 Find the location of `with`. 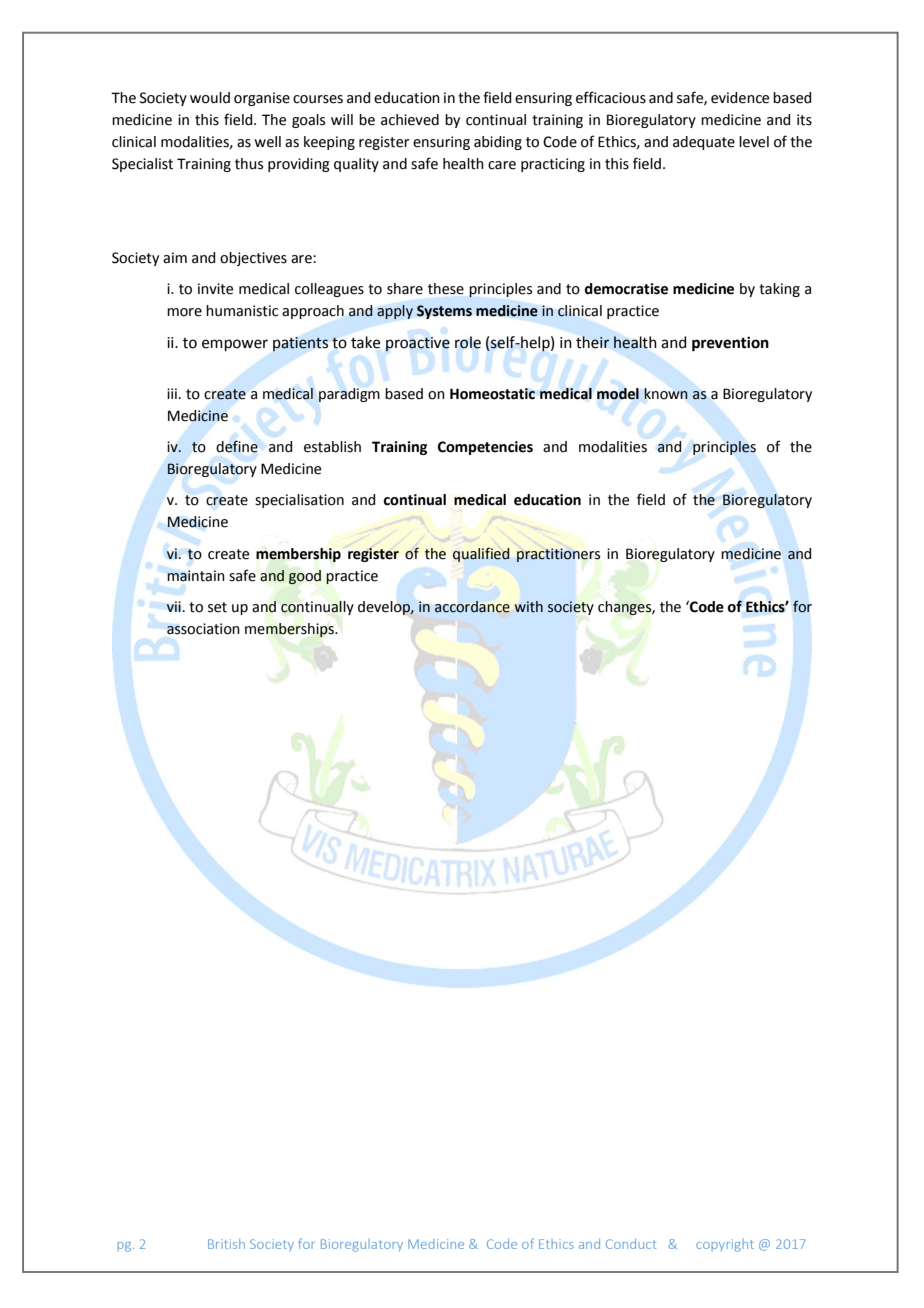

with is located at coordinates (529, 607).
